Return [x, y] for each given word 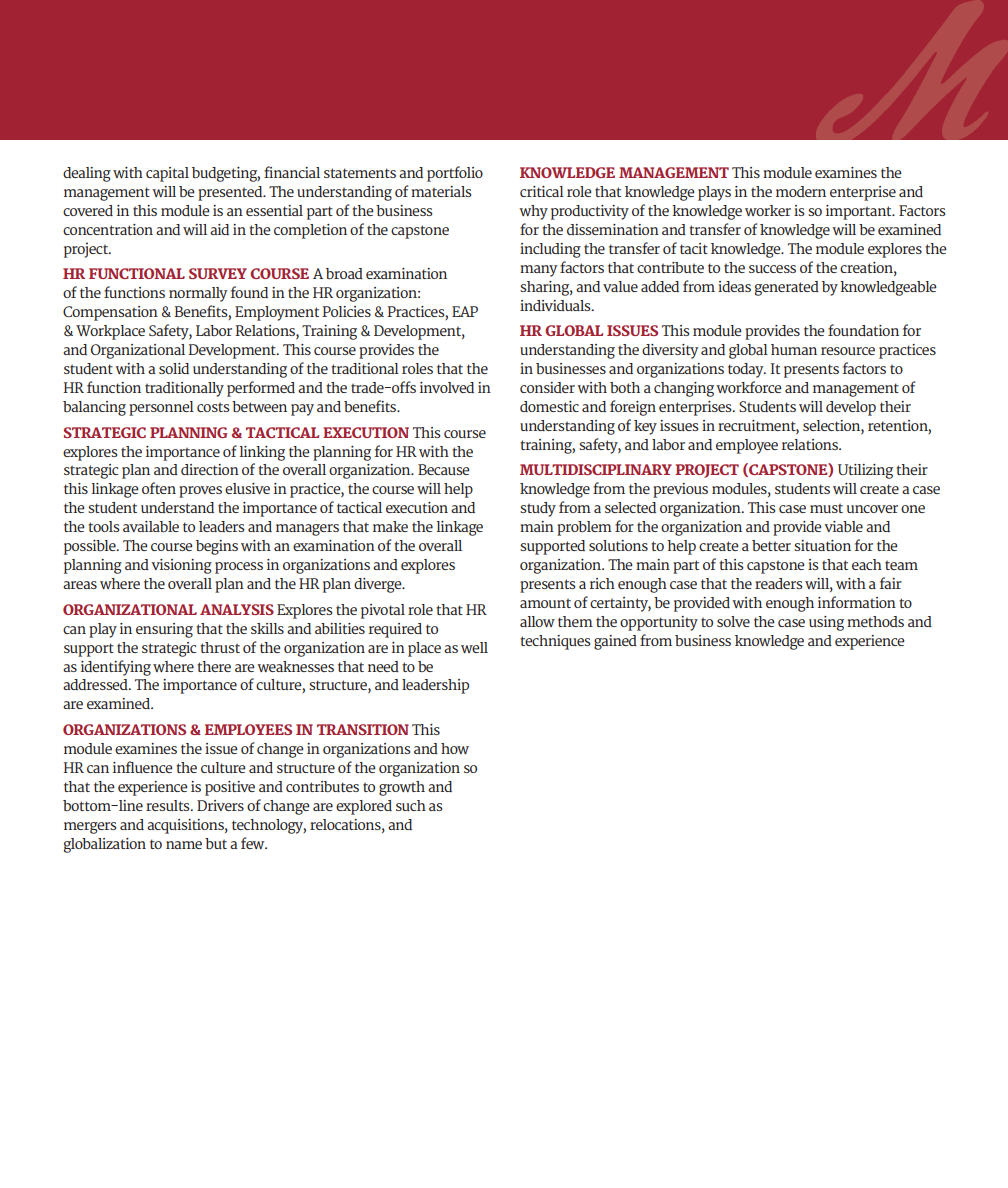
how [455, 748]
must [826, 508]
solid [174, 368]
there [214, 666]
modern [801, 191]
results [169, 805]
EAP [465, 311]
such [411, 805]
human [794, 349]
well [474, 647]
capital [167, 174]
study [538, 509]
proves [200, 492]
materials [441, 191]
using [826, 623]
